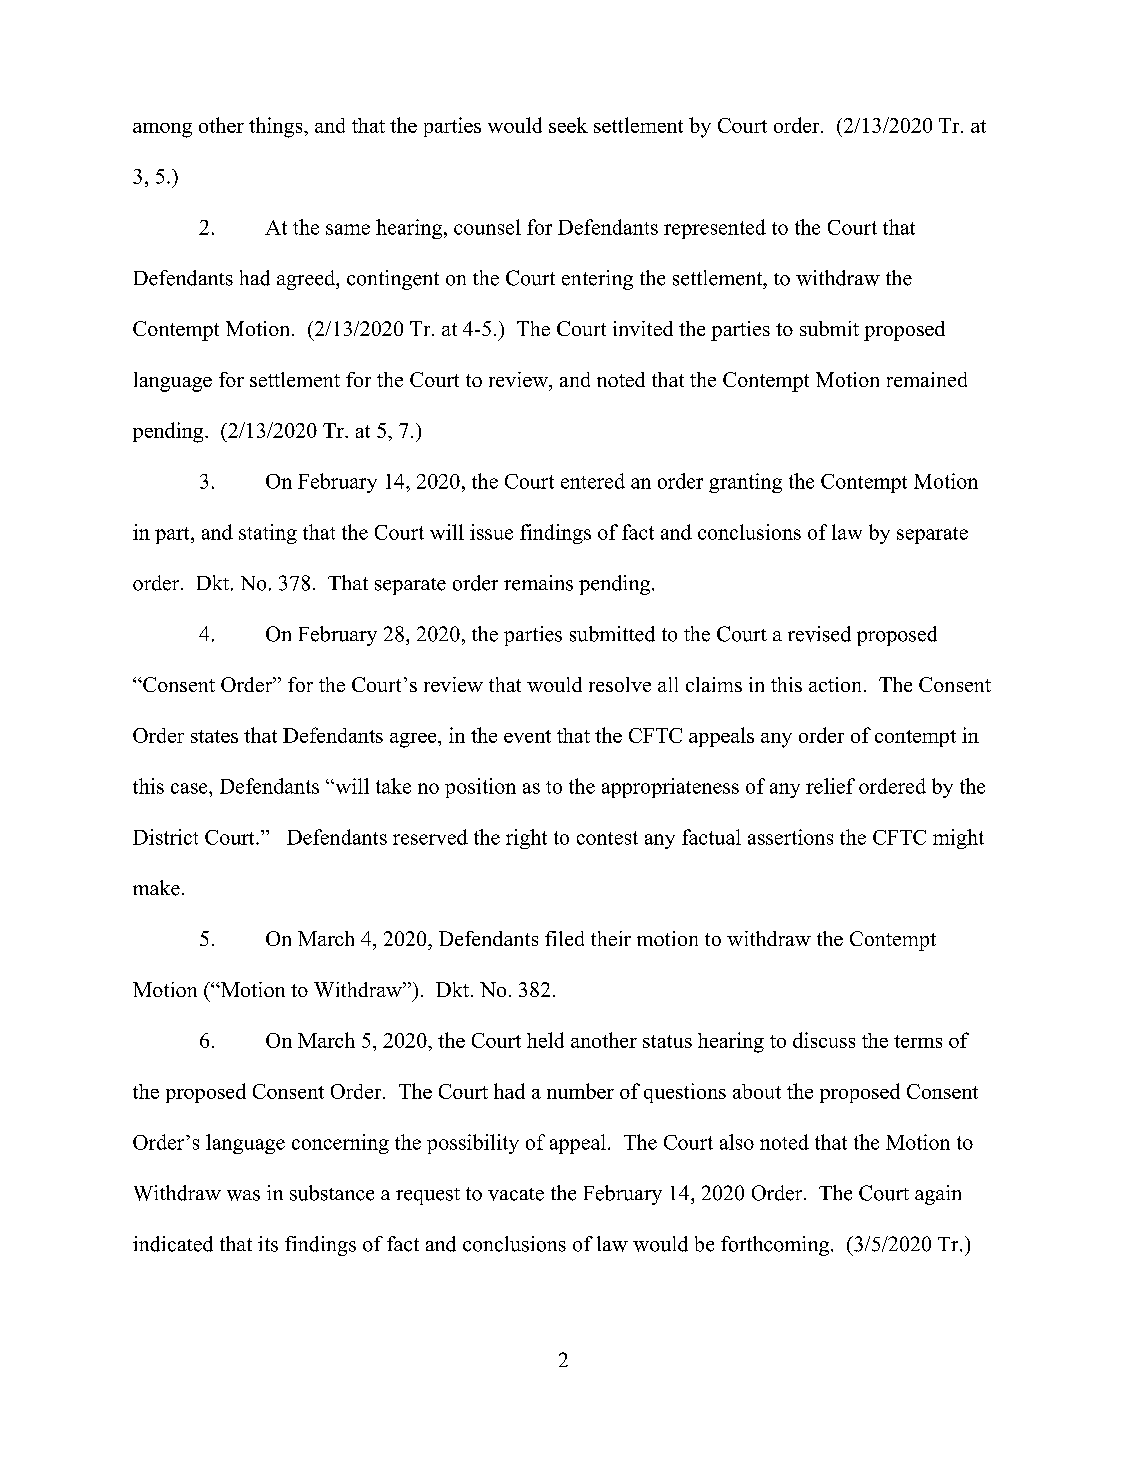 This image has width=1127, height=1459. What do you see at coordinates (837, 684) in the image?
I see `action` at bounding box center [837, 684].
